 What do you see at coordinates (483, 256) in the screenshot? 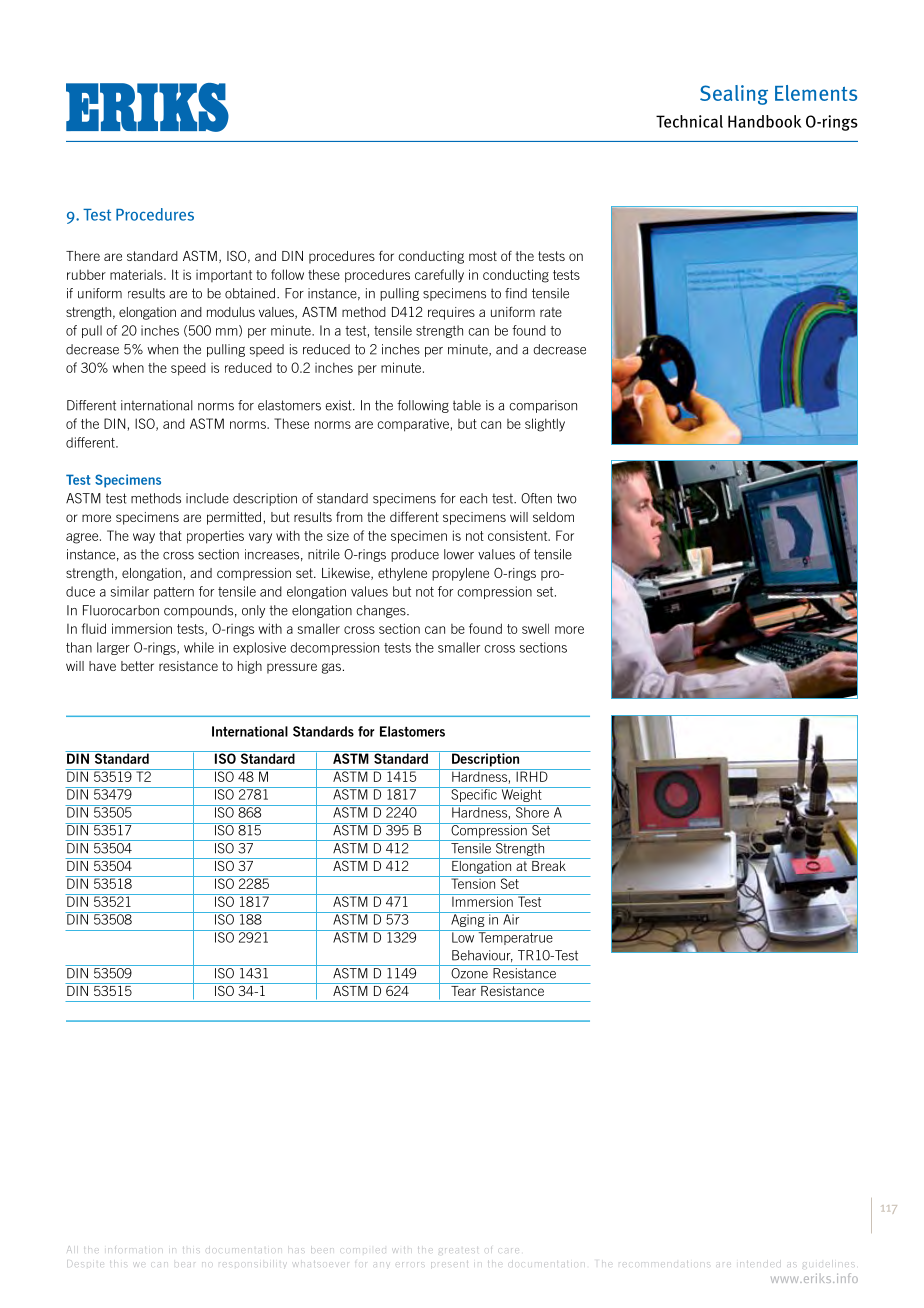
I see `most` at bounding box center [483, 256].
